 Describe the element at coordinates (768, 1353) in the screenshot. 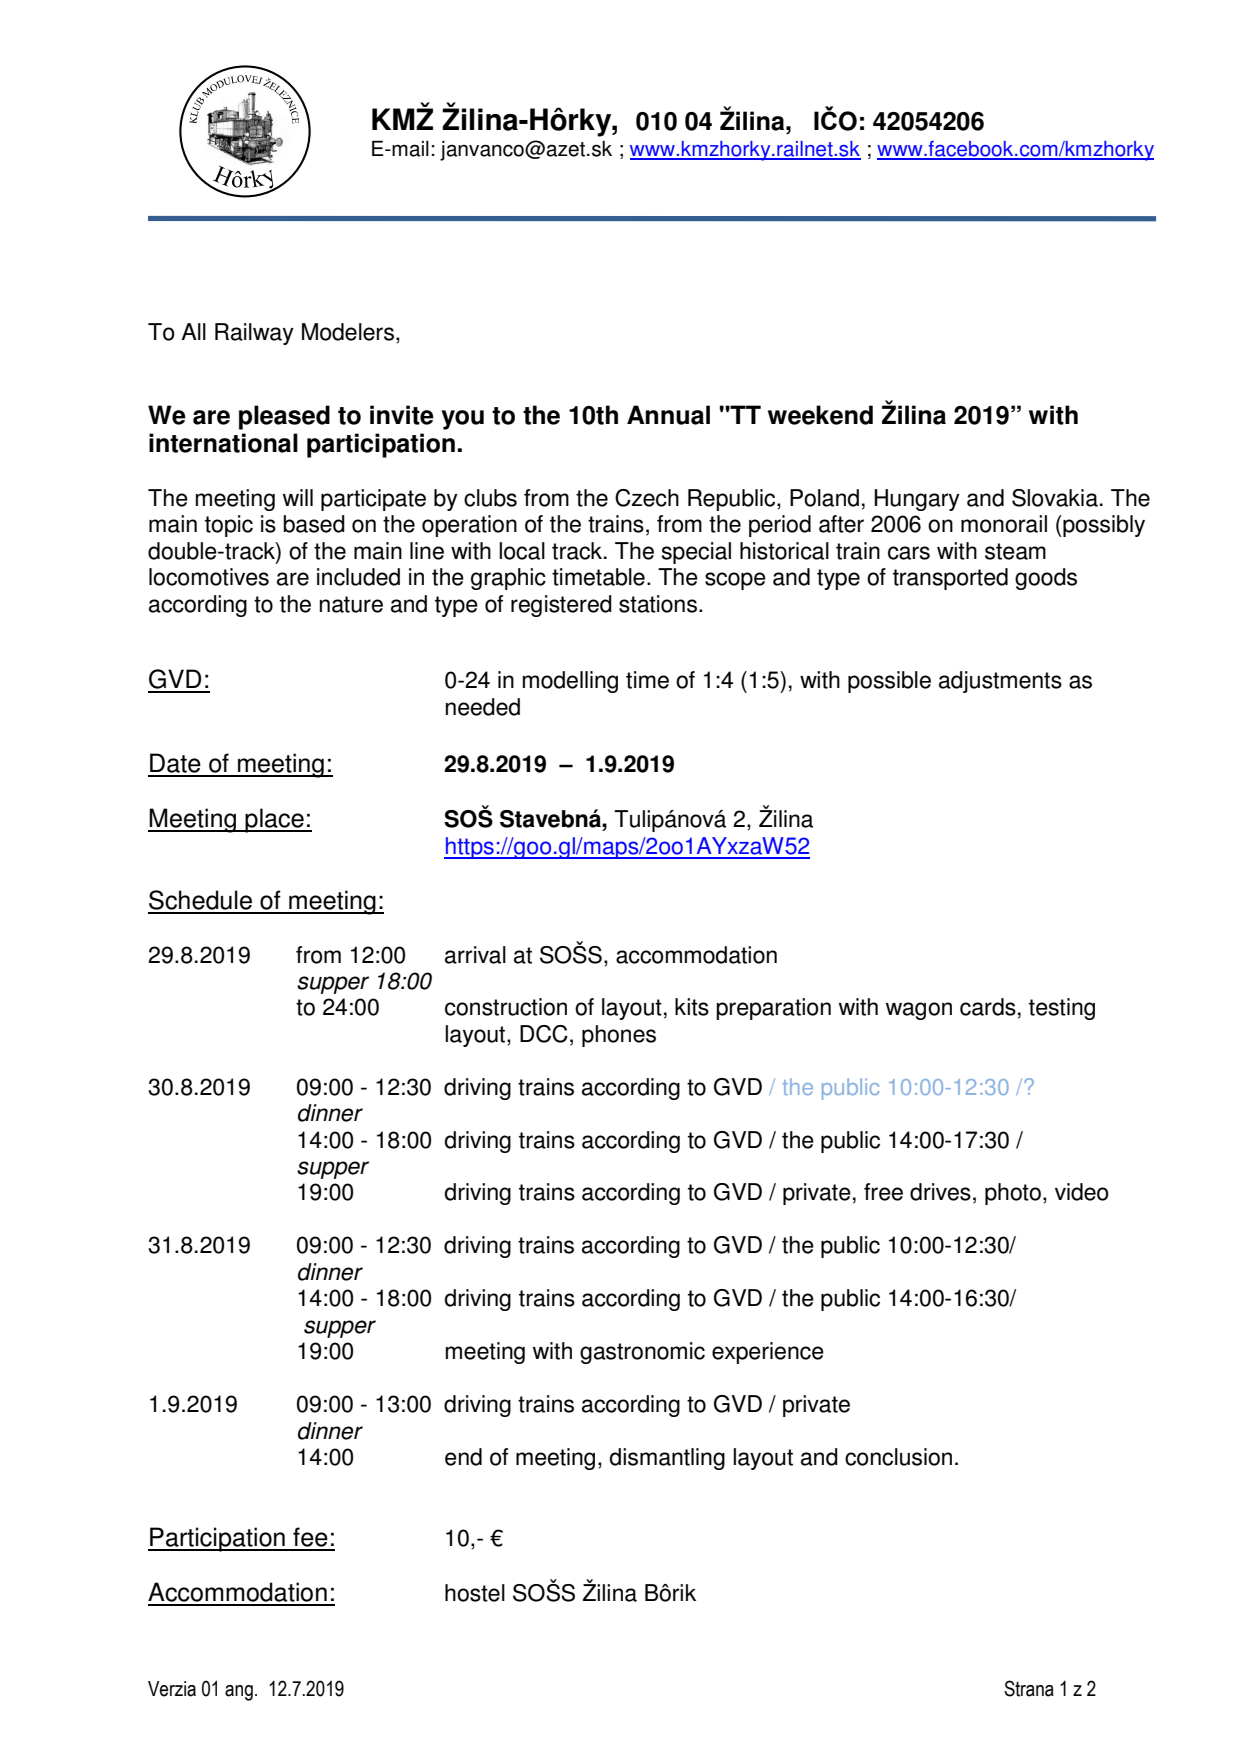

I see `experience` at that location.
